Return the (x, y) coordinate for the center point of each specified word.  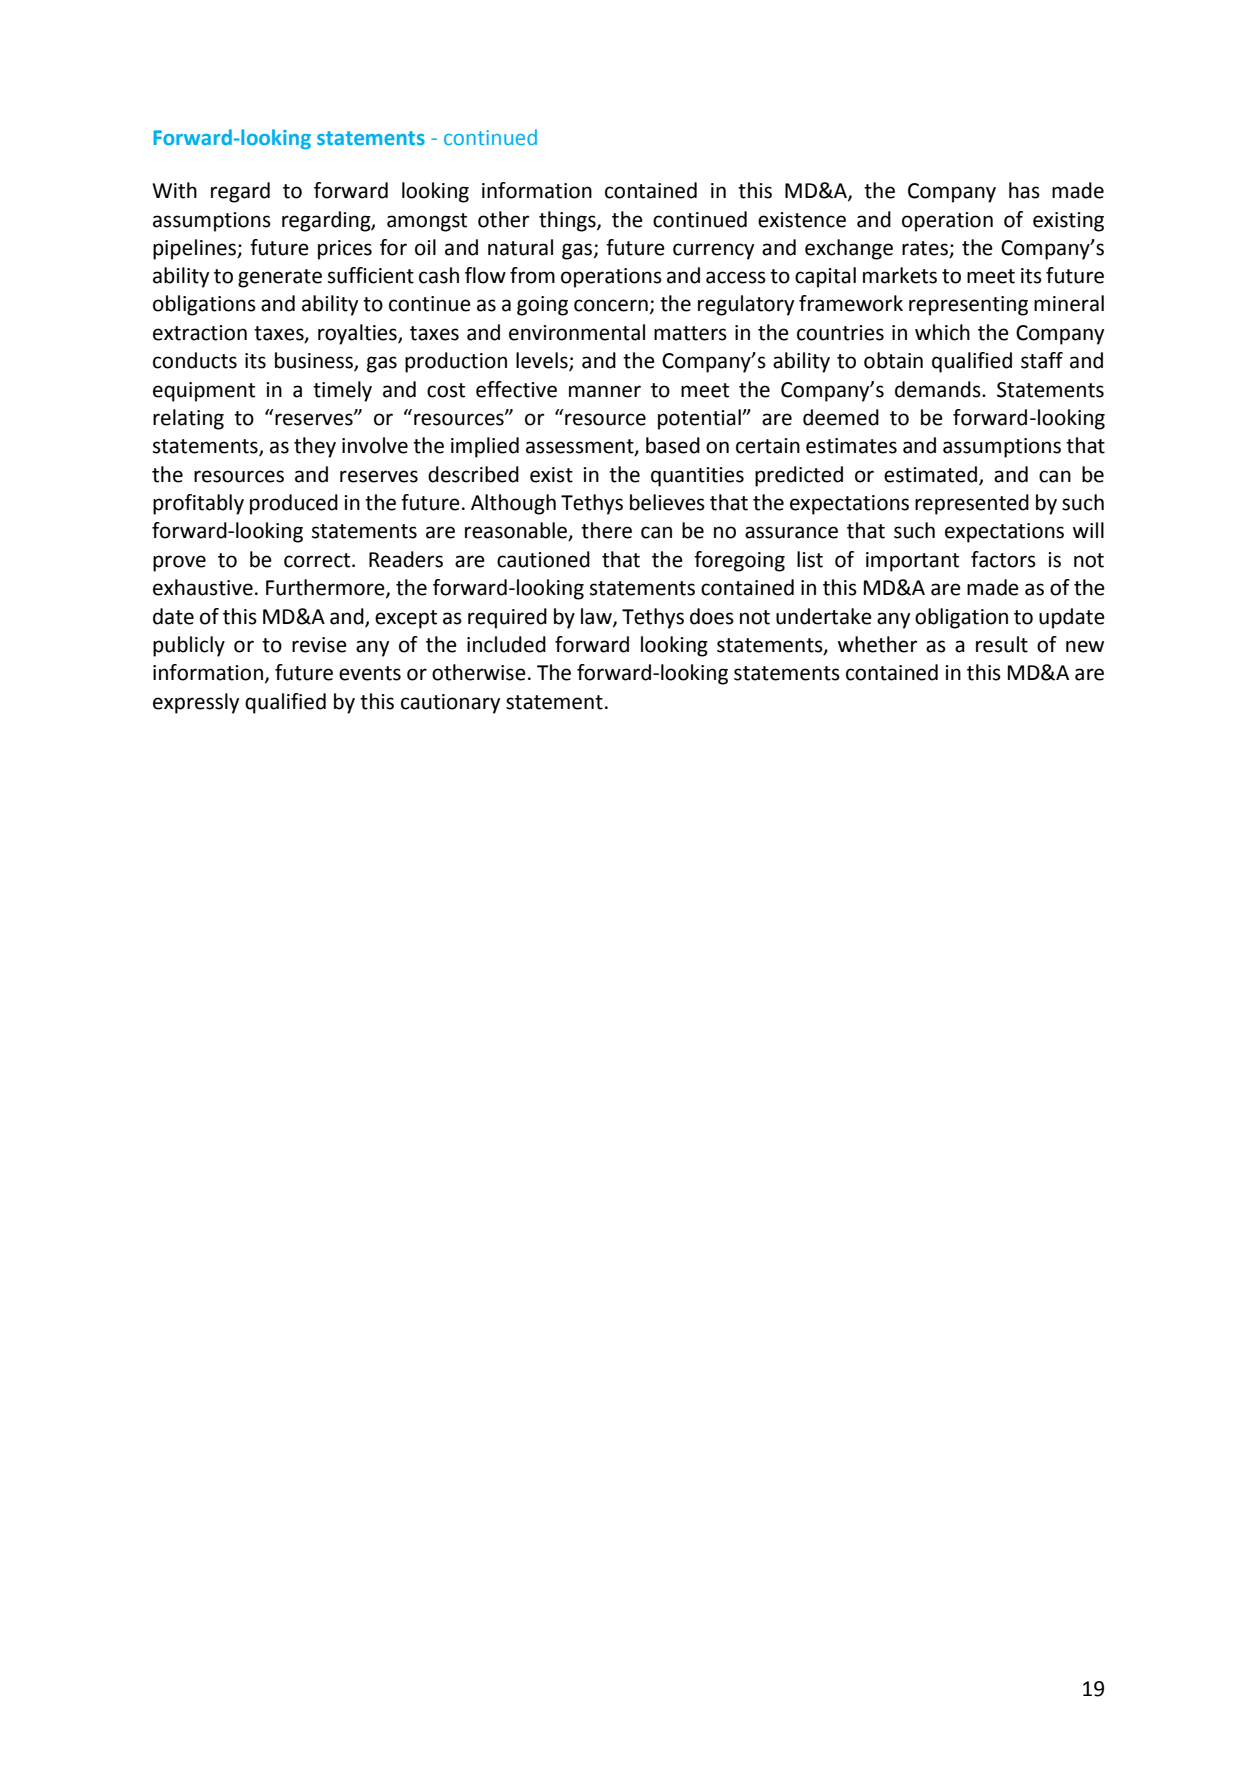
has (1024, 190)
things (568, 221)
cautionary (450, 704)
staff (1042, 360)
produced (294, 504)
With (174, 190)
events (370, 673)
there (606, 530)
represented (972, 504)
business (315, 361)
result (1002, 644)
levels (543, 361)
